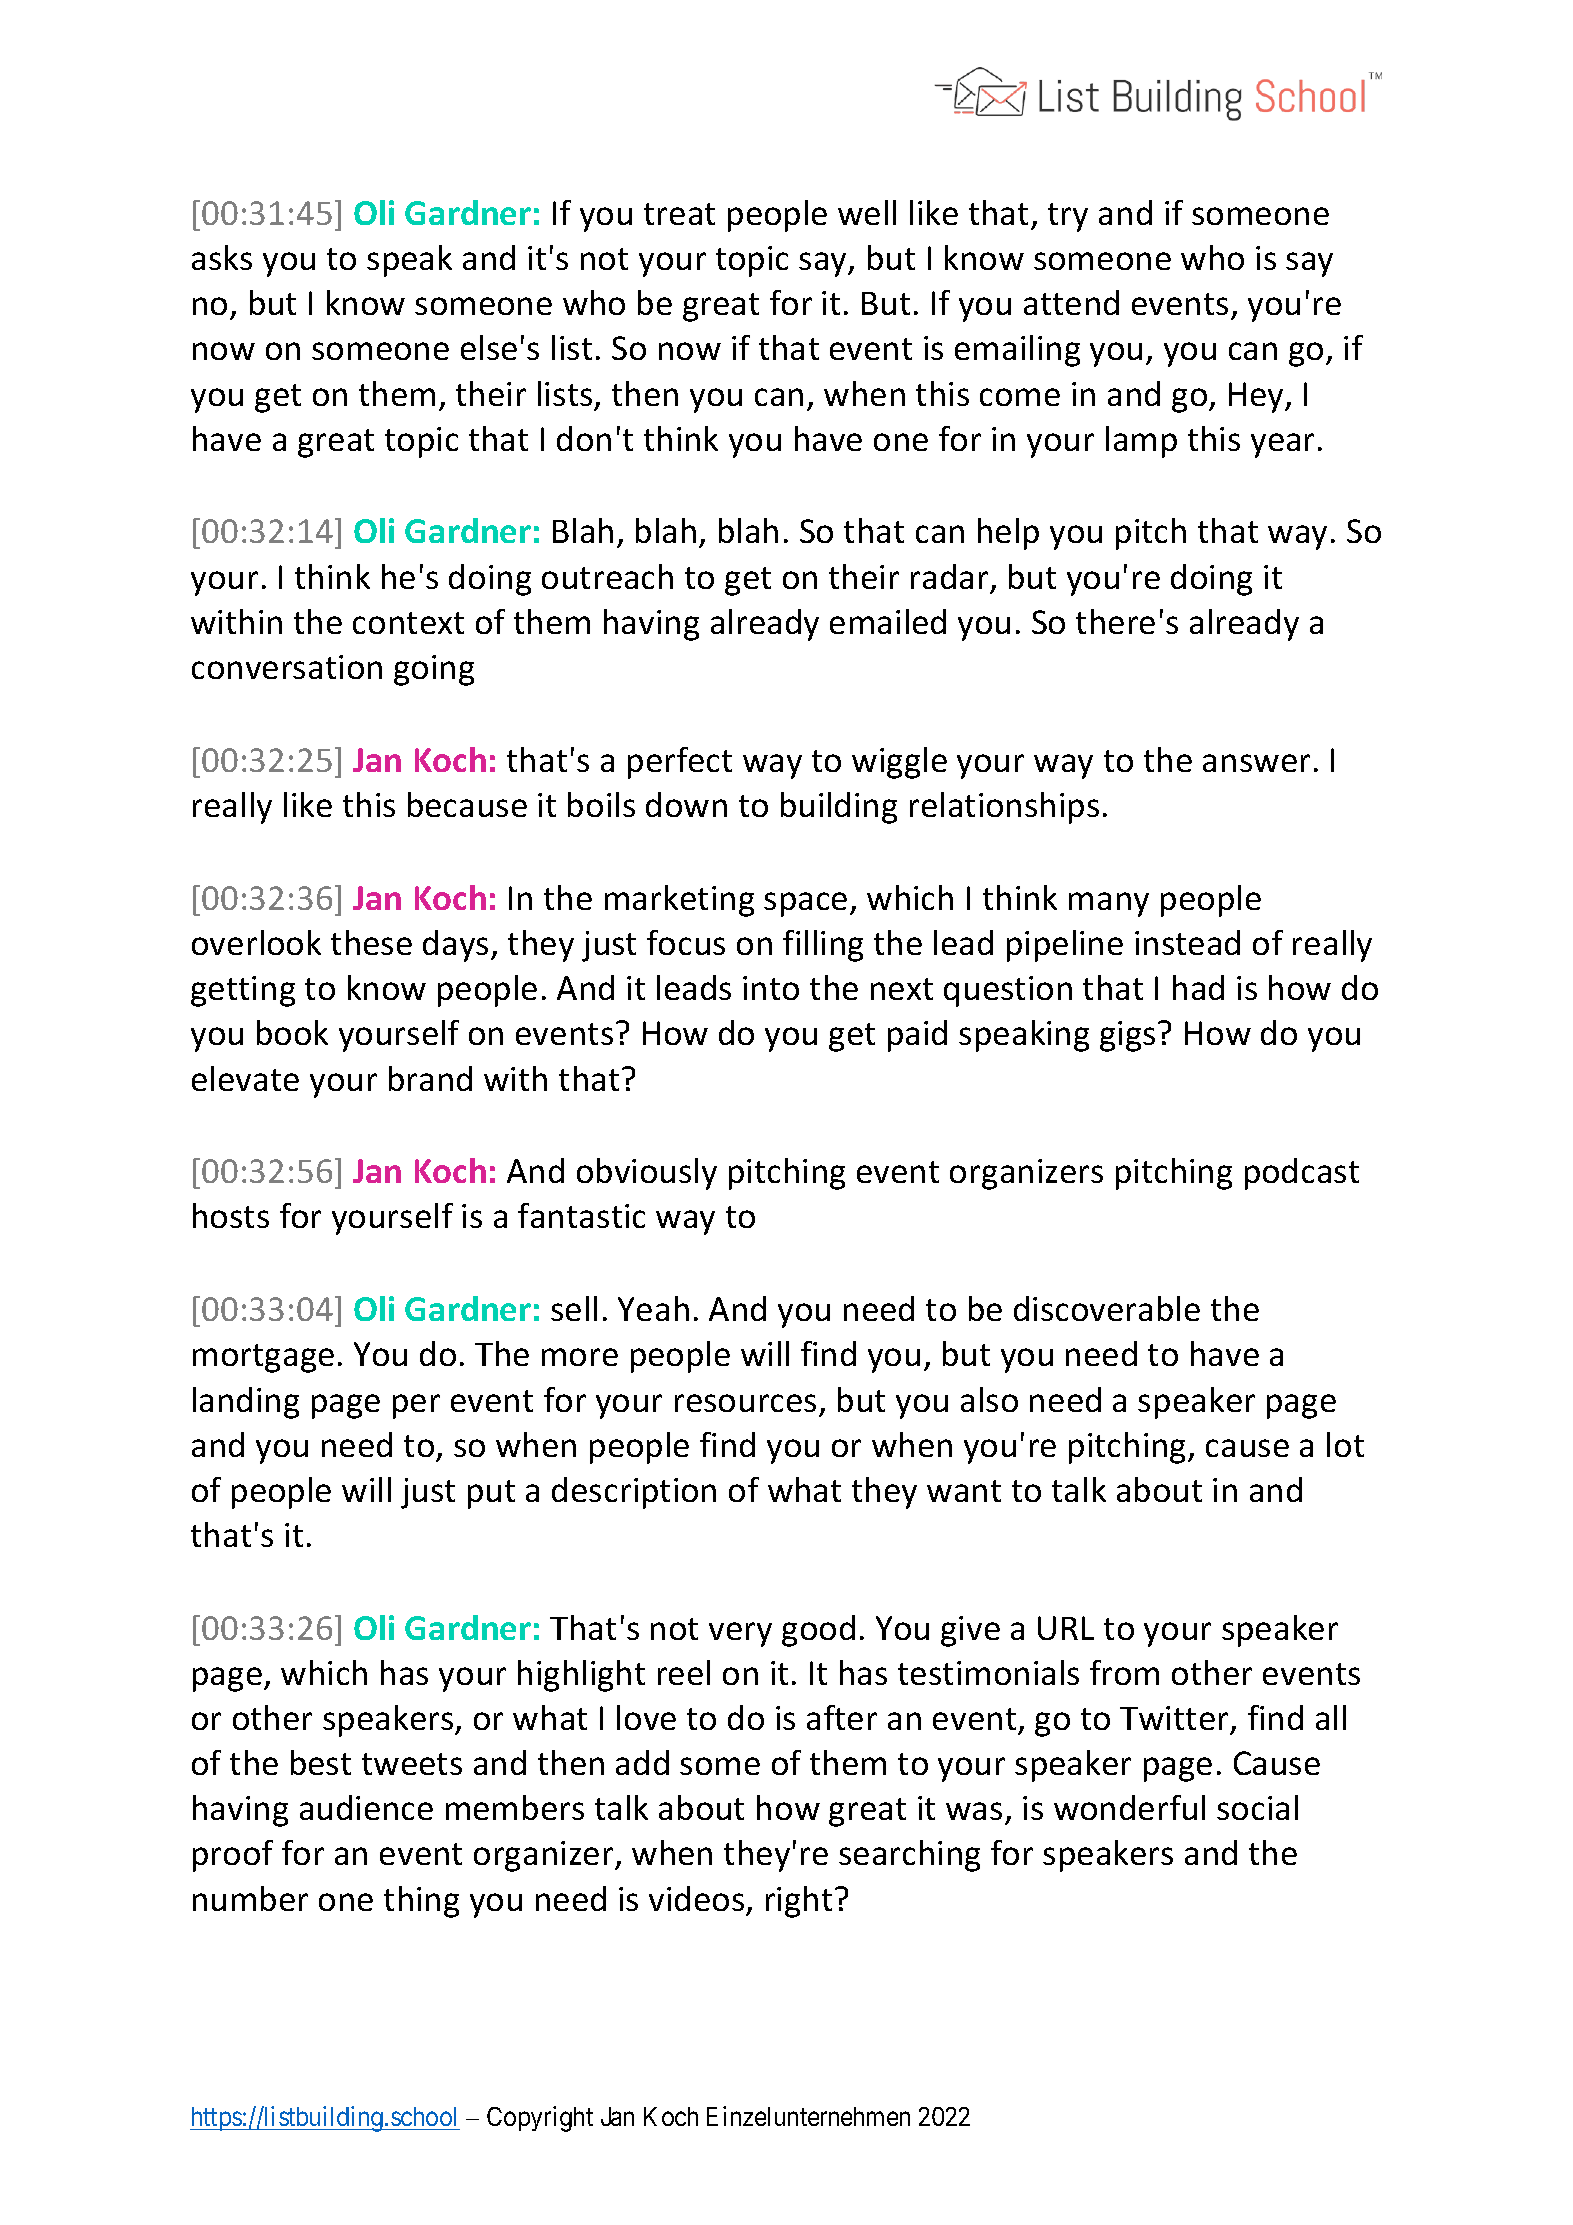 This document has width=1573, height=2225. I want to click on space, so click(805, 904).
